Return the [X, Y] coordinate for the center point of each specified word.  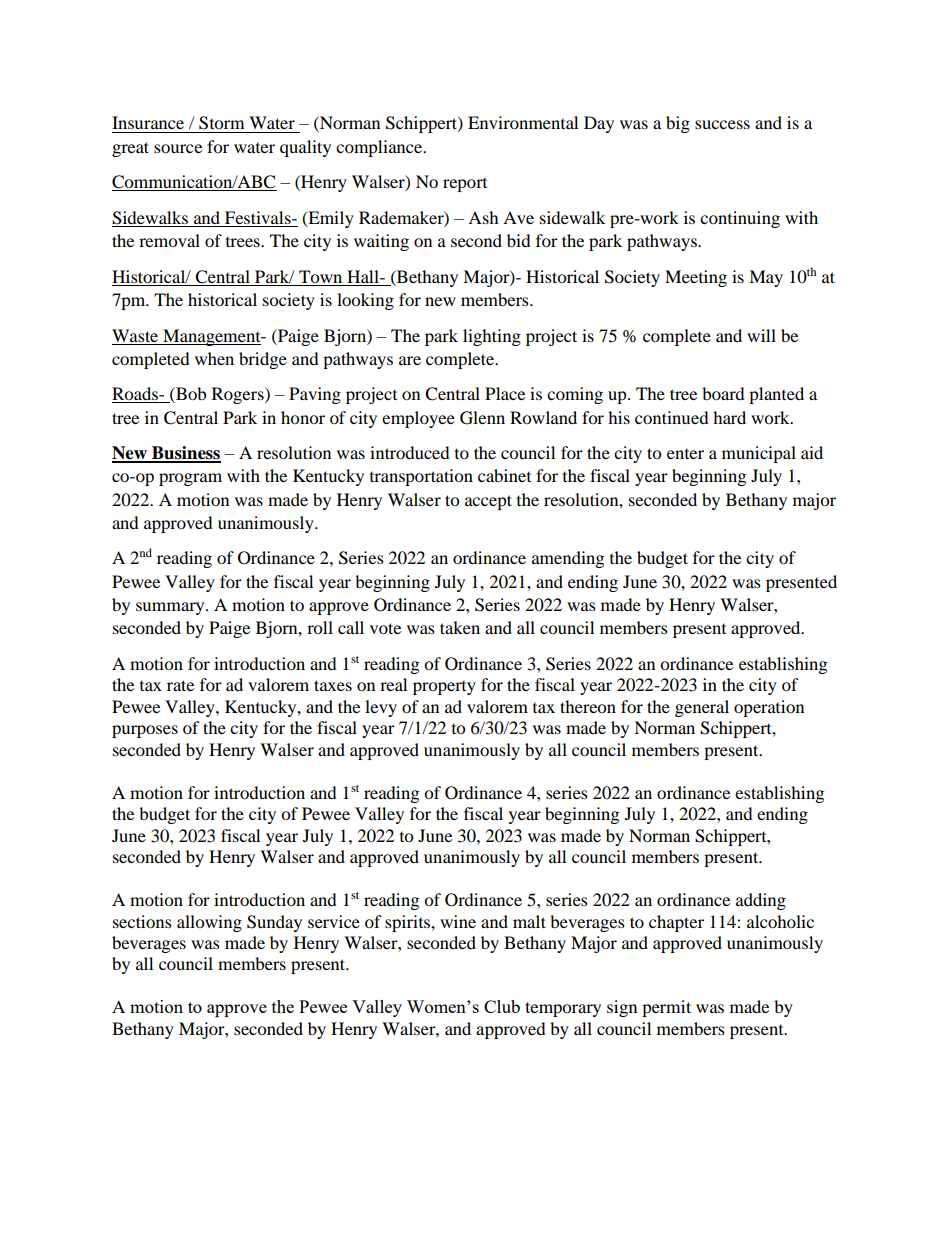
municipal [759, 454]
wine [458, 921]
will [761, 335]
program [190, 479]
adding [761, 901]
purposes [145, 731]
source [178, 148]
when [214, 358]
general [702, 708]
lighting [492, 337]
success [722, 124]
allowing [209, 923]
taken [460, 627]
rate [180, 685]
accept [488, 502]
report [465, 185]
